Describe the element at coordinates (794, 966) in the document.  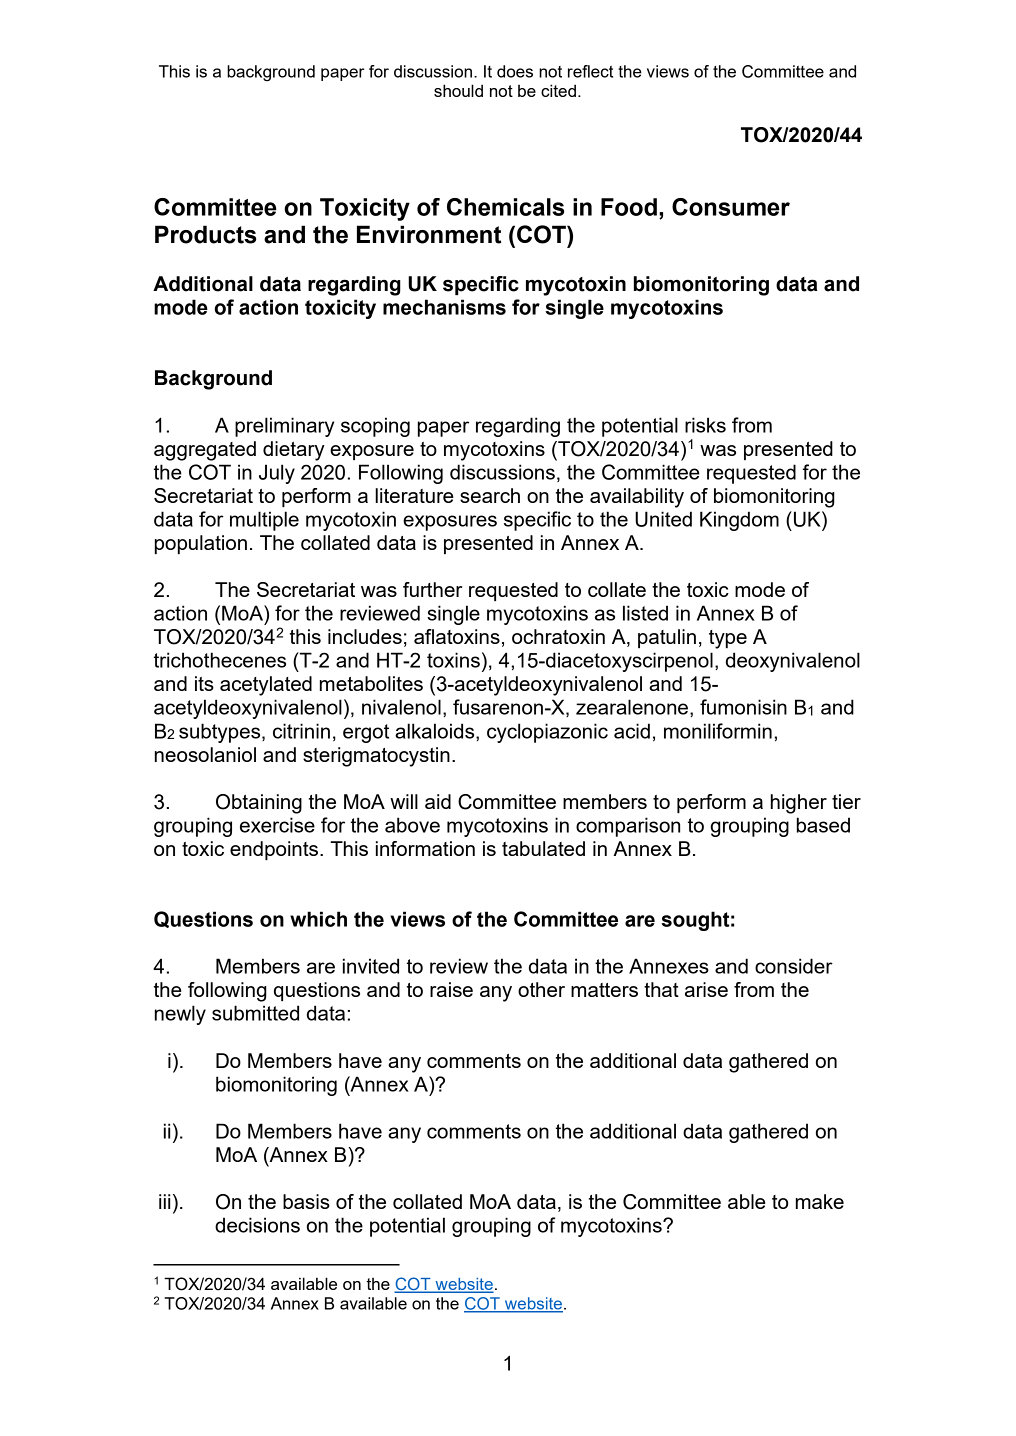
I see `consider` at that location.
